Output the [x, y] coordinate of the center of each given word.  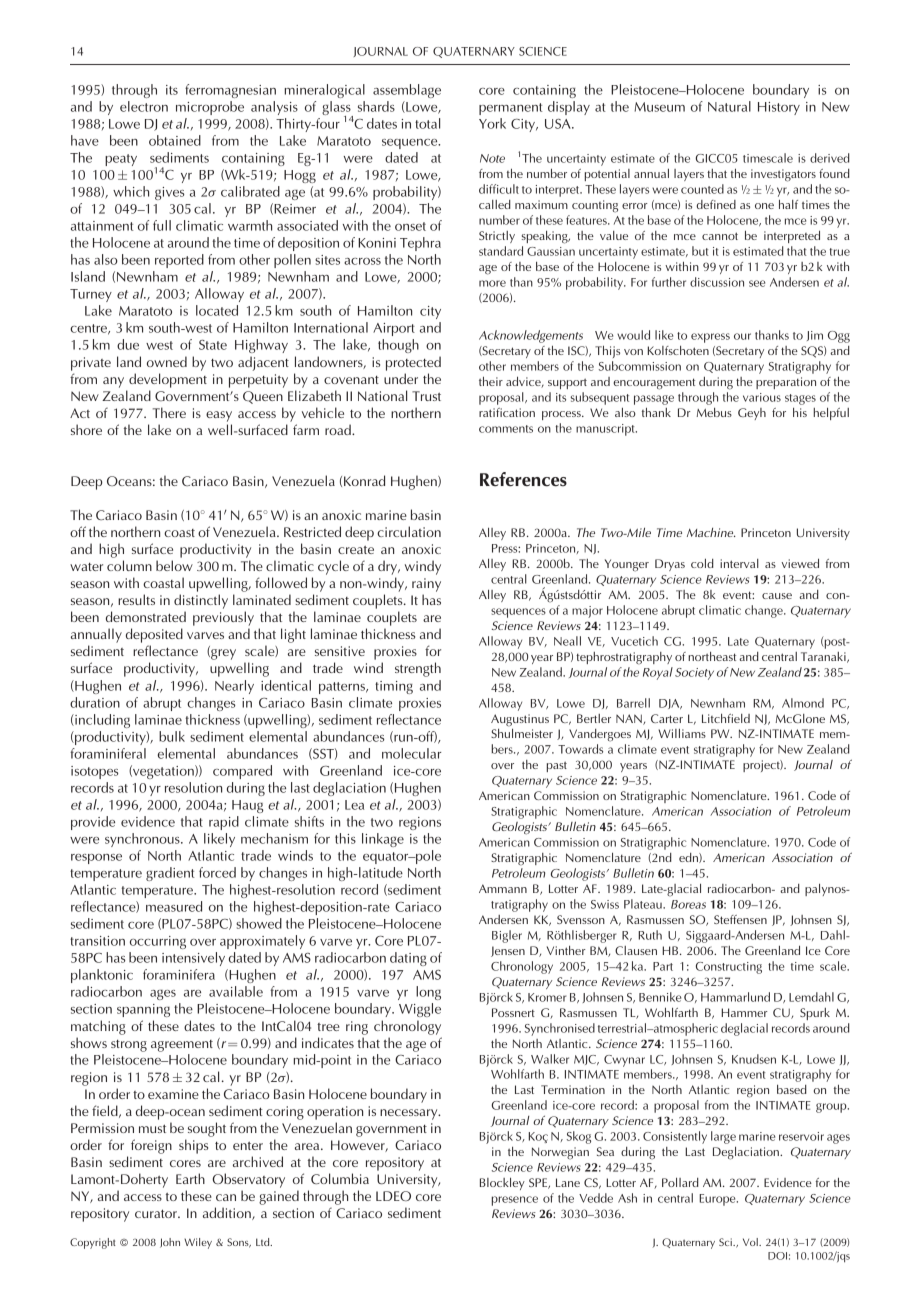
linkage [383, 840]
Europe [718, 1200]
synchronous [143, 840]
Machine [711, 532]
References [523, 479]
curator [157, 1213]
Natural [729, 106]
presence [515, 1201]
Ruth [650, 935]
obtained [175, 140]
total [427, 123]
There [169, 412]
